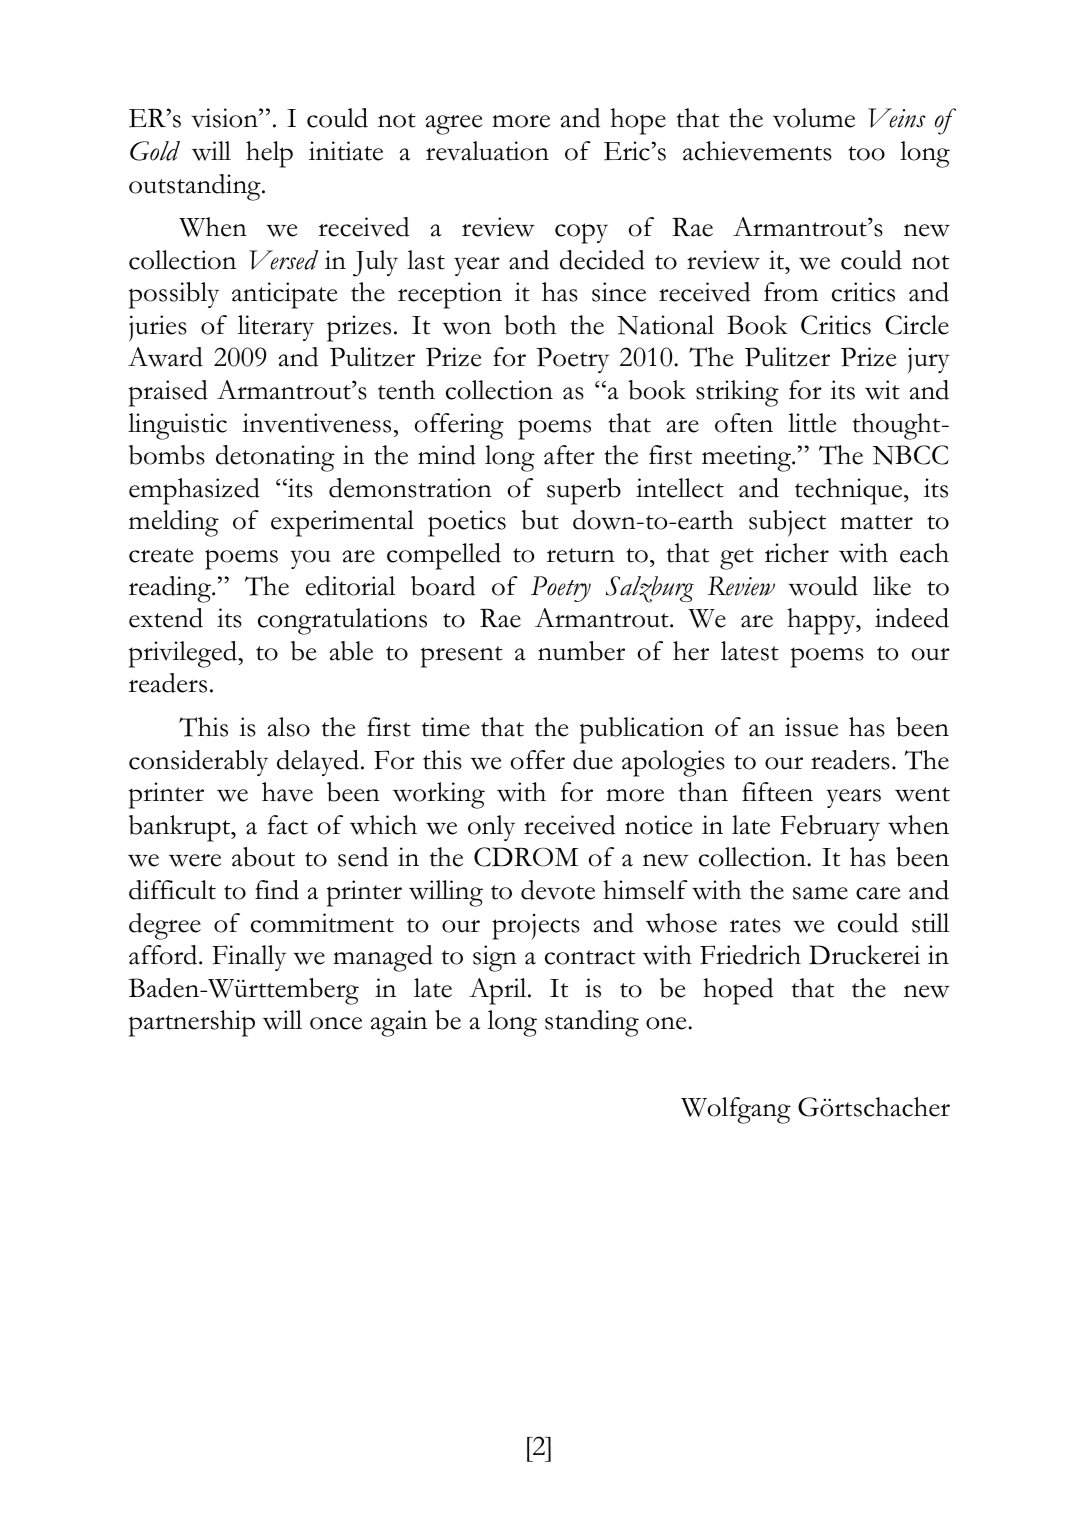  I want to click on number, so click(581, 651).
